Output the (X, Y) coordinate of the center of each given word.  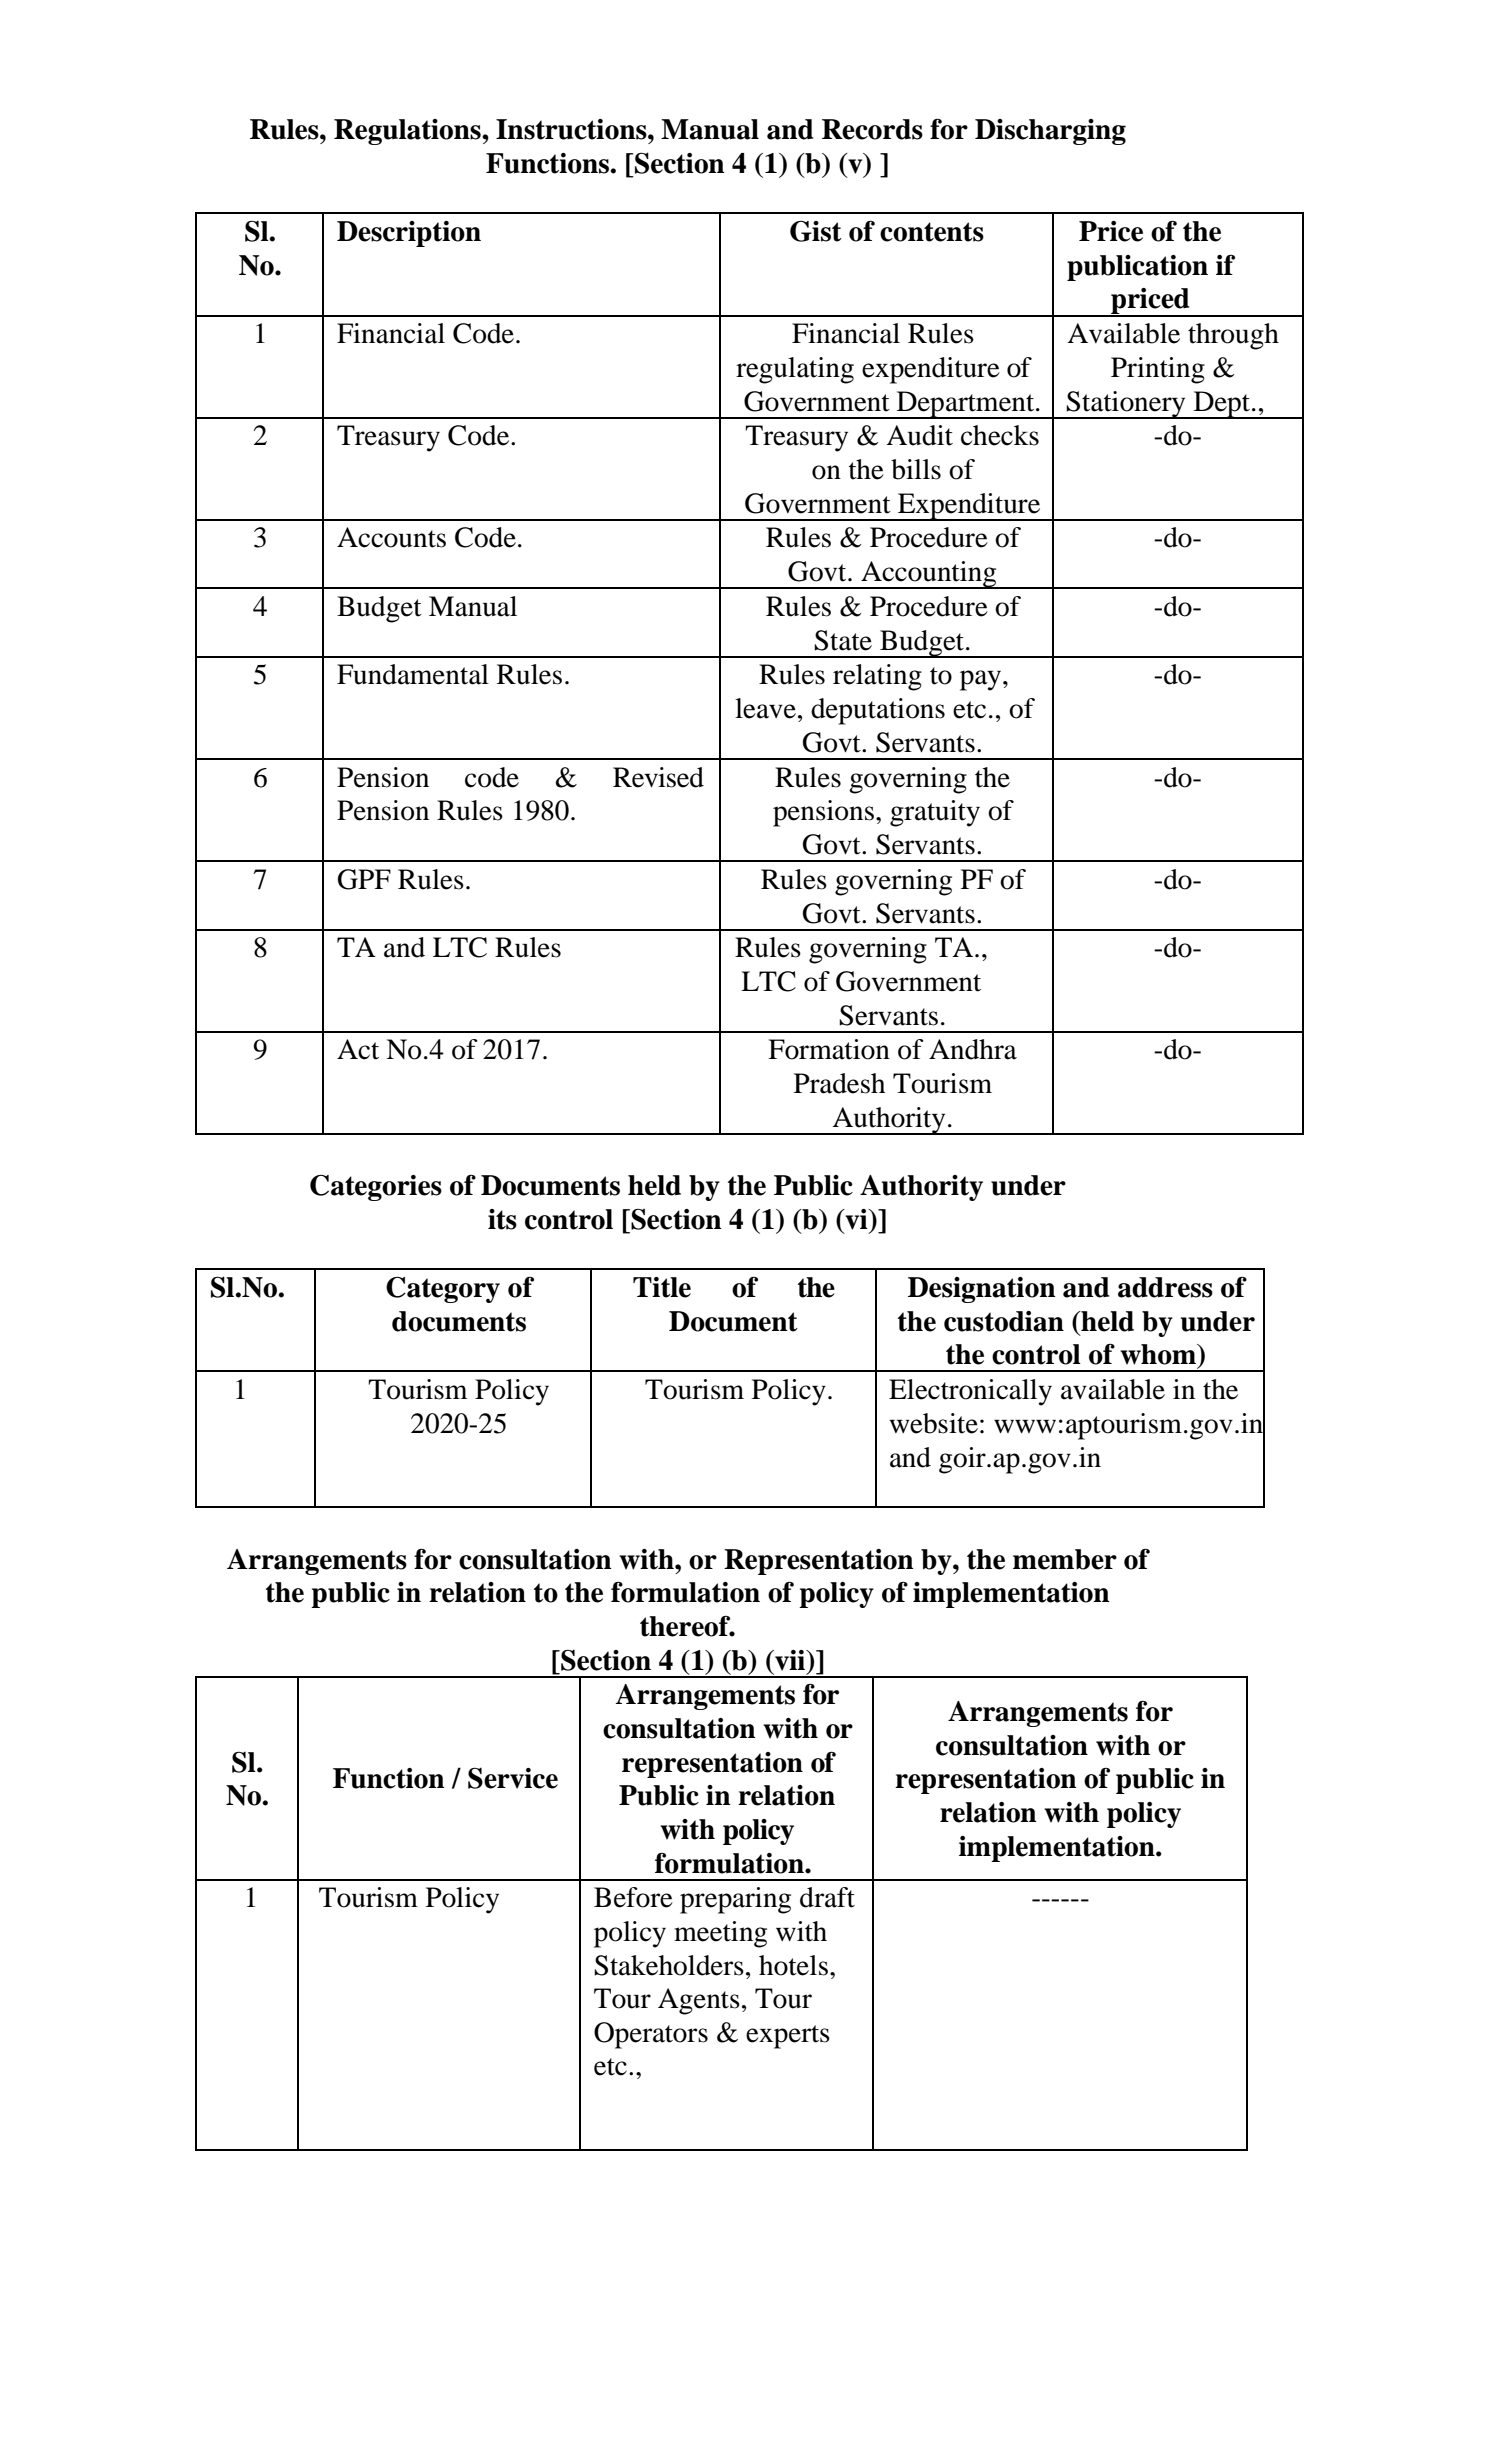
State (843, 640)
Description (409, 234)
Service (513, 1778)
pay (982, 680)
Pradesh (839, 1083)
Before (633, 1897)
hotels (793, 1965)
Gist (816, 231)
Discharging (1050, 132)
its (502, 1219)
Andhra (973, 1049)
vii (790, 1660)
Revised (658, 777)
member (1065, 1559)
